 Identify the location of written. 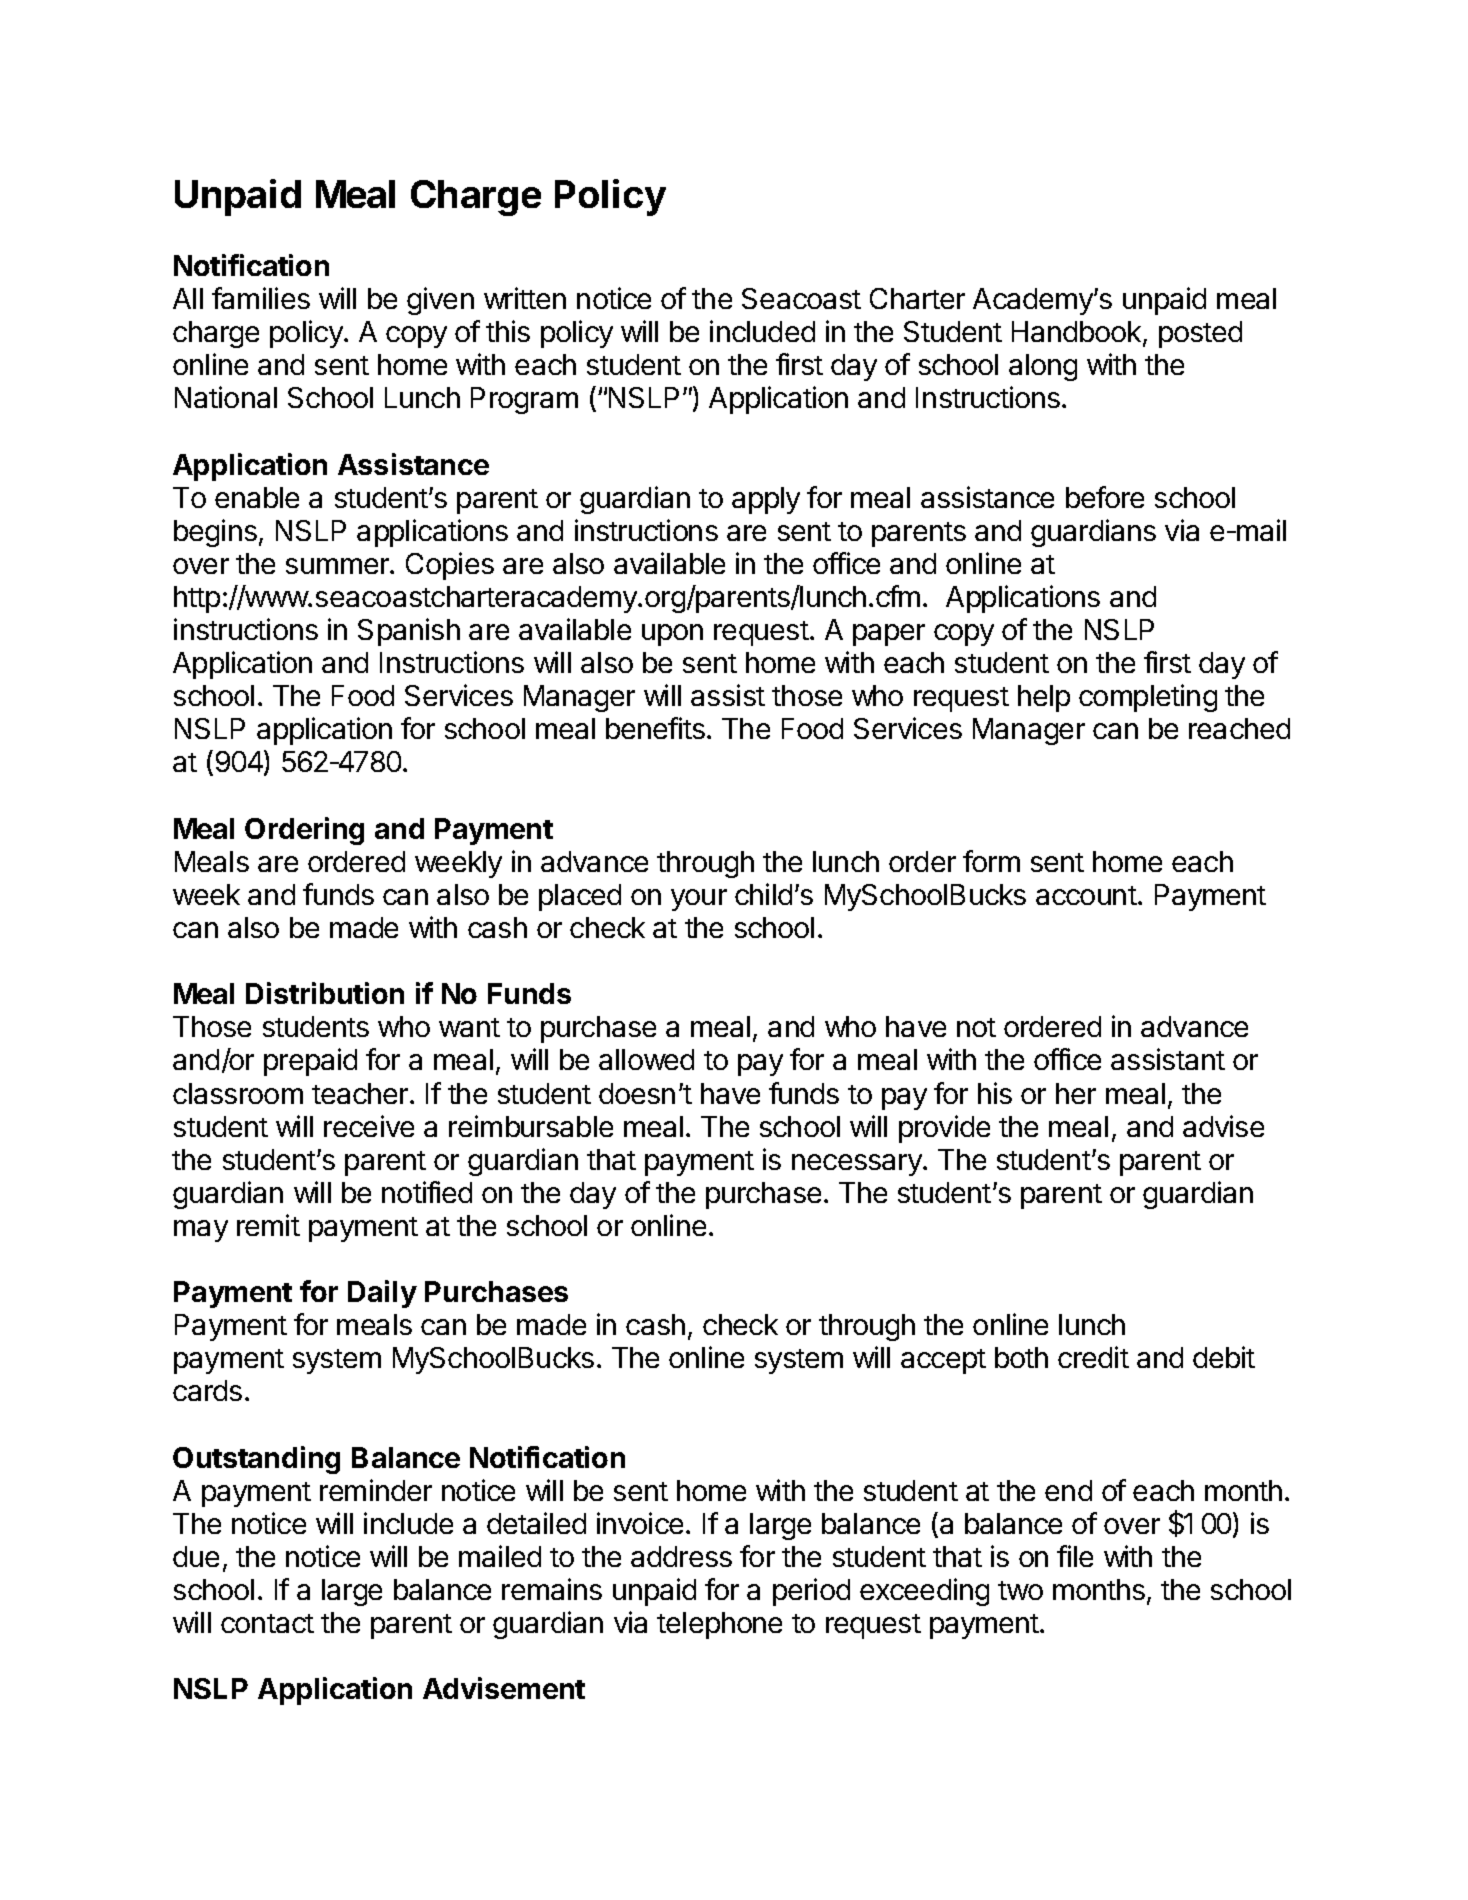
(525, 298).
